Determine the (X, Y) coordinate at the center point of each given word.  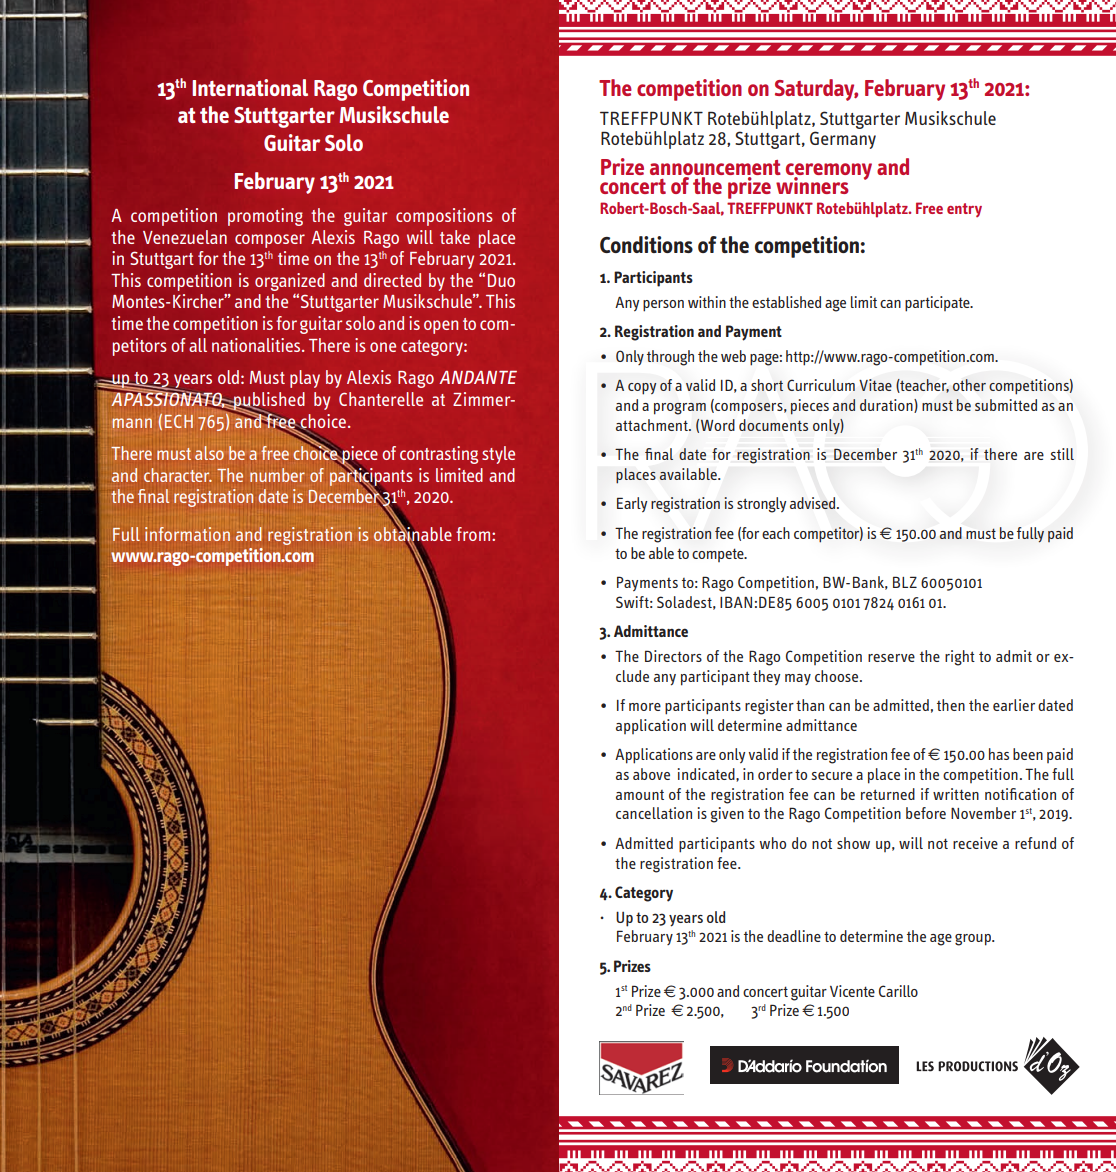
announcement (715, 167)
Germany (843, 140)
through (670, 358)
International (250, 87)
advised (814, 503)
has (999, 754)
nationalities (257, 345)
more (645, 707)
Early (632, 504)
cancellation (654, 813)
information (187, 534)
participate (938, 304)
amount (640, 795)
